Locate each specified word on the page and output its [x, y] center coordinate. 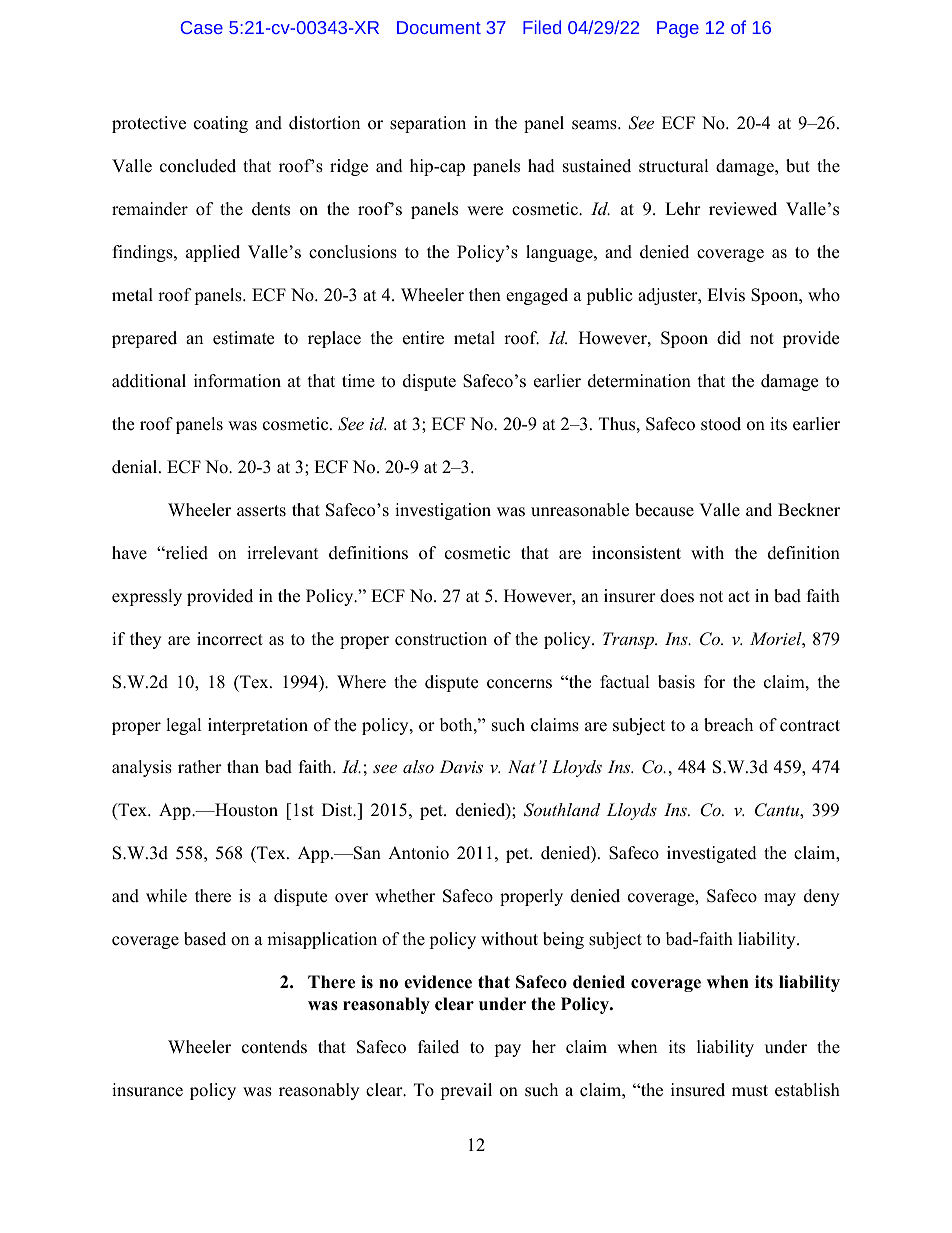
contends [274, 1047]
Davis [461, 766]
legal [184, 726]
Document [439, 27]
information [237, 381]
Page [678, 29]
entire [423, 338]
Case [202, 27]
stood [721, 424]
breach [728, 725]
